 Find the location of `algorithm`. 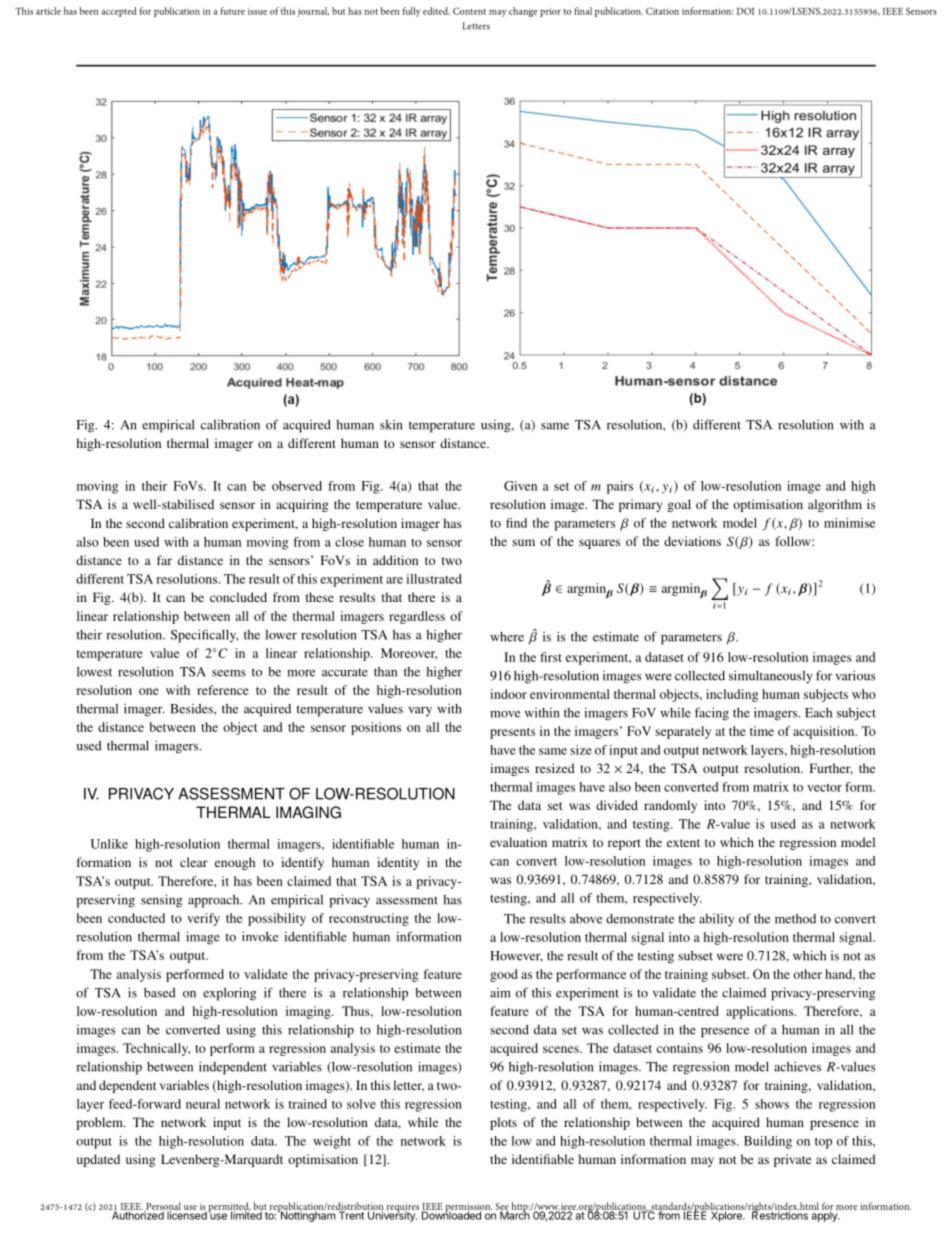

algorithm is located at coordinates (835, 505).
